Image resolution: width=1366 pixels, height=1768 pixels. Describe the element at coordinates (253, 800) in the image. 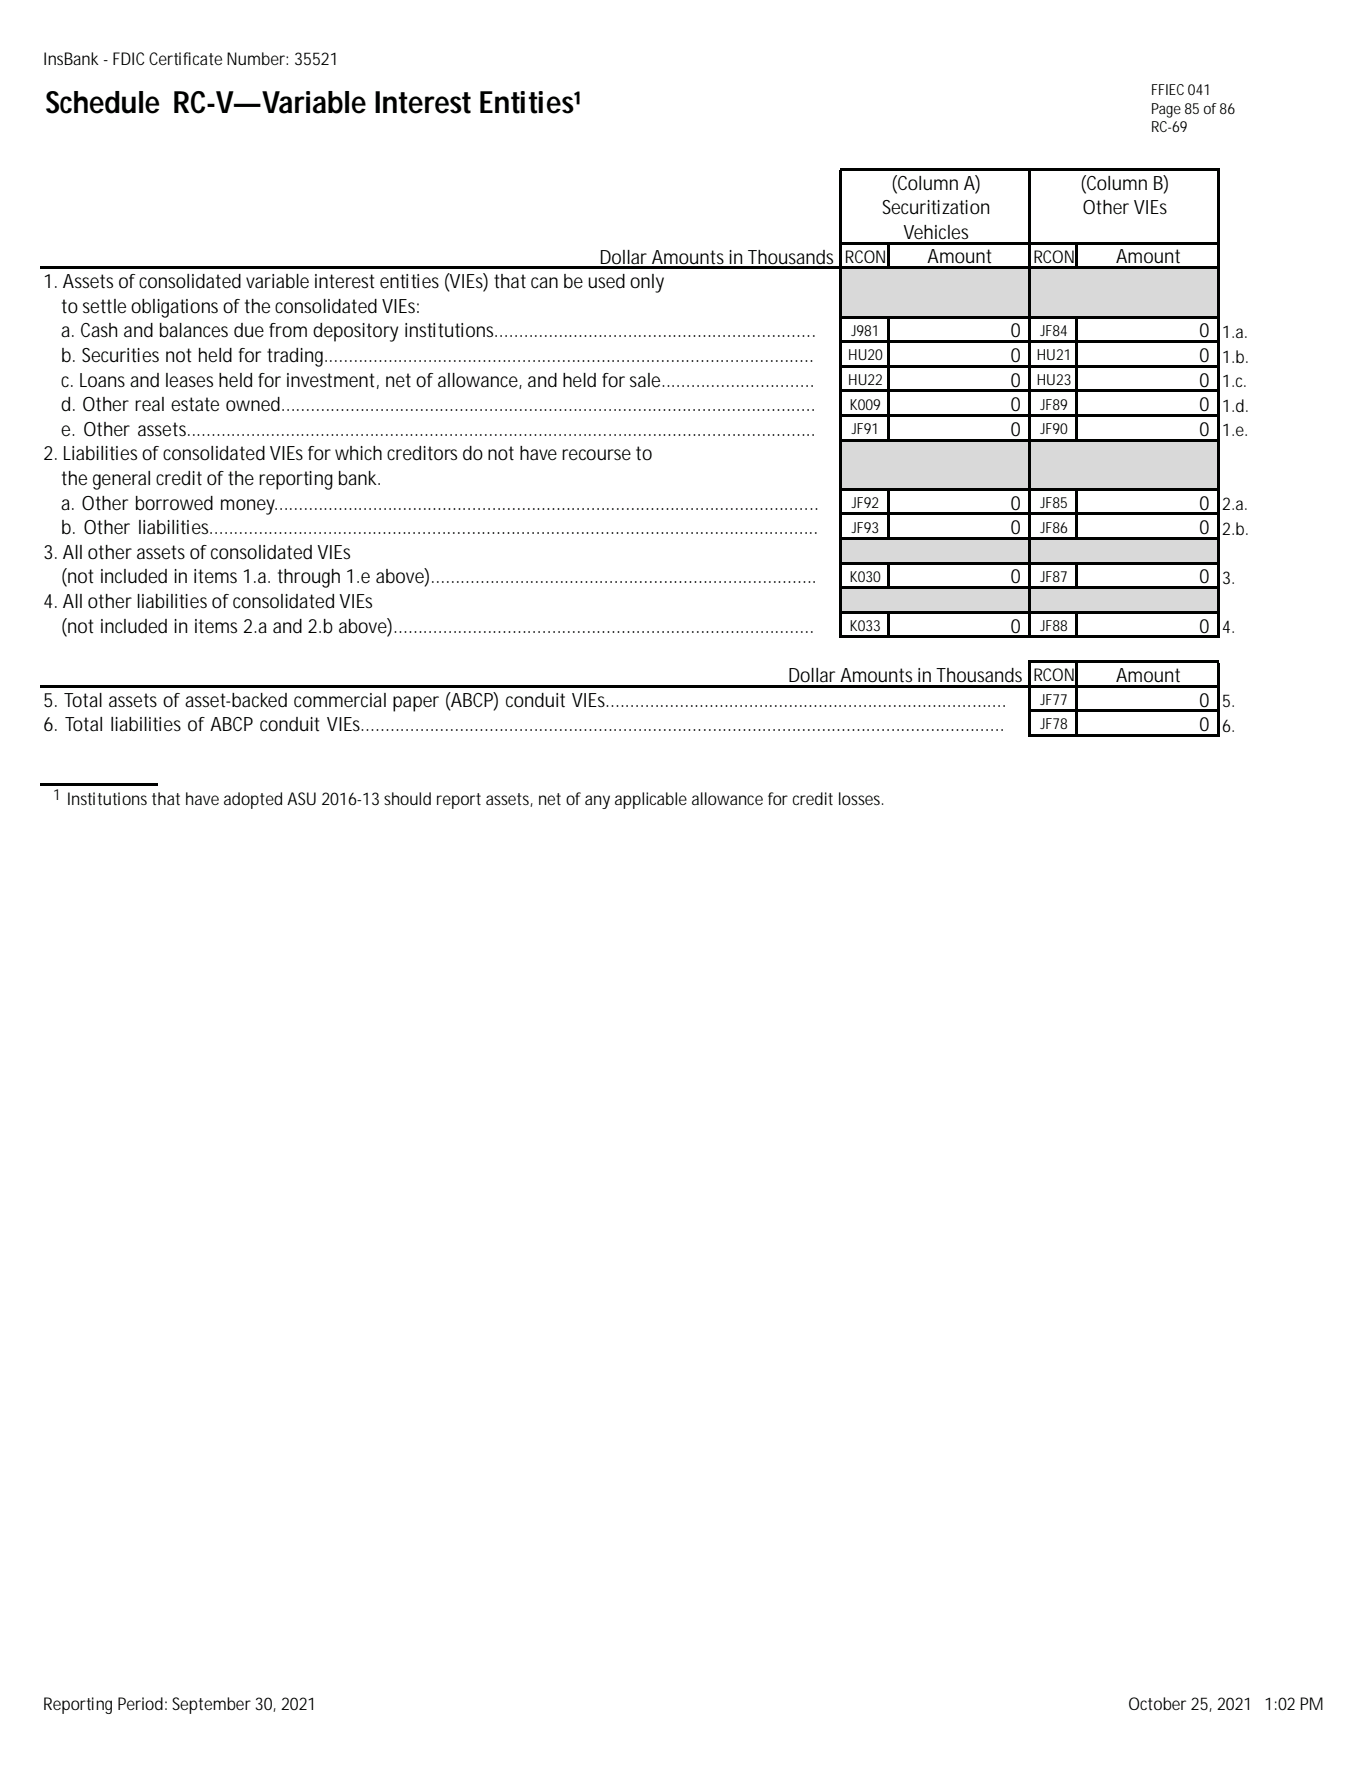

I see `adopted` at that location.
